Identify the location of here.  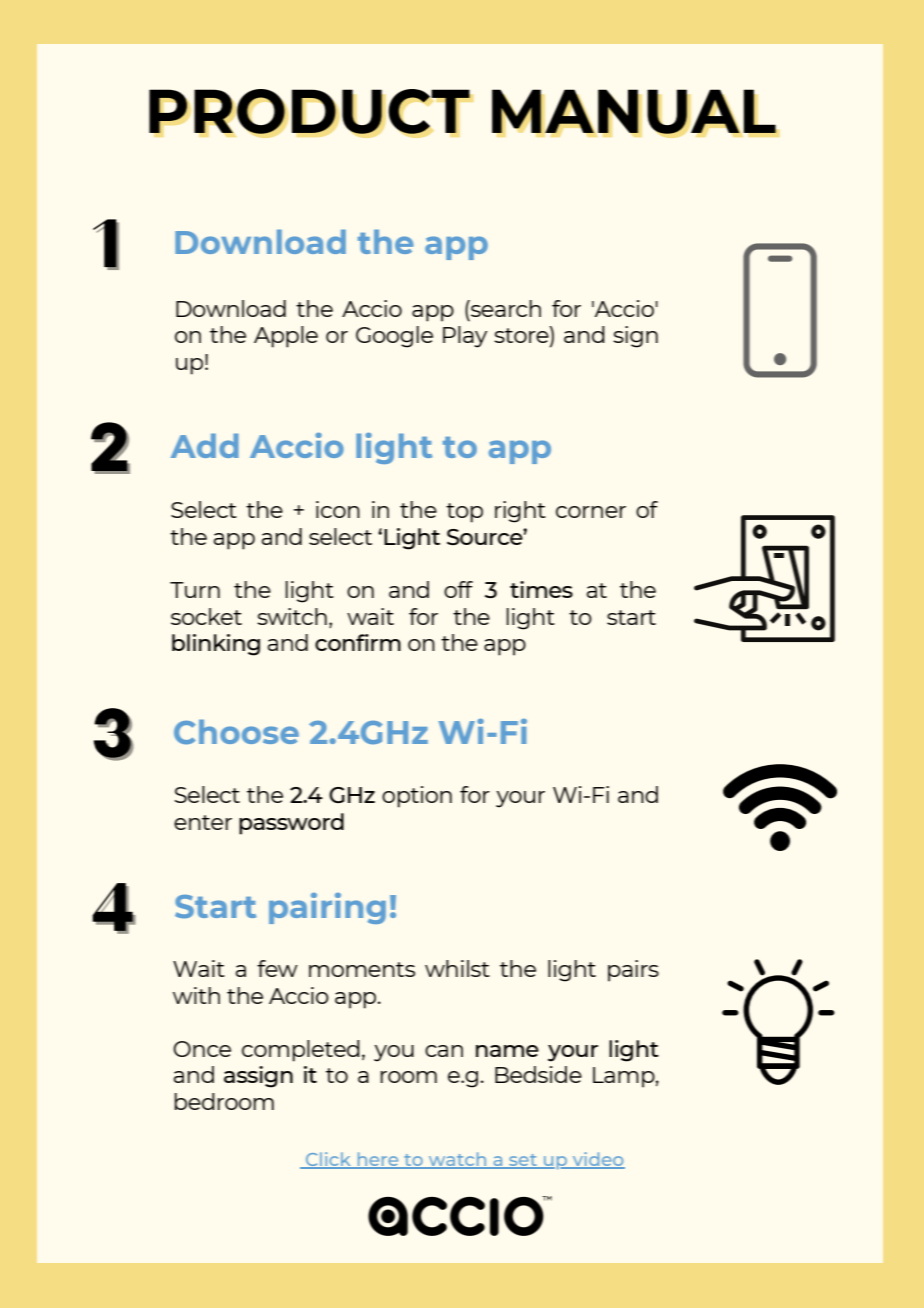
(378, 1160).
